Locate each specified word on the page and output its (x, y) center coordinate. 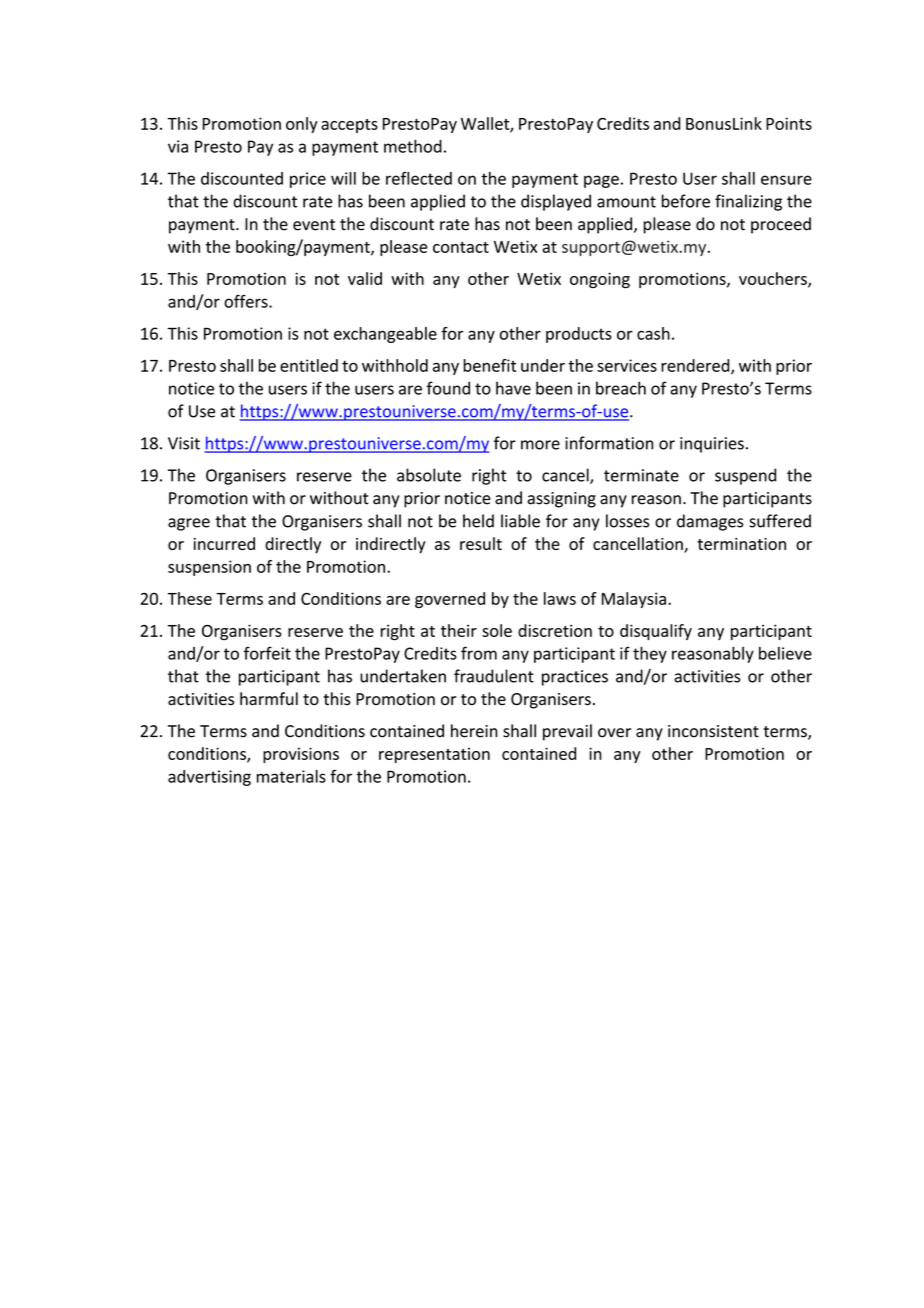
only (302, 125)
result (481, 543)
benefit (489, 365)
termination (741, 544)
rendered (696, 366)
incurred (224, 543)
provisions (301, 755)
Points (789, 123)
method (413, 146)
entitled (309, 365)
